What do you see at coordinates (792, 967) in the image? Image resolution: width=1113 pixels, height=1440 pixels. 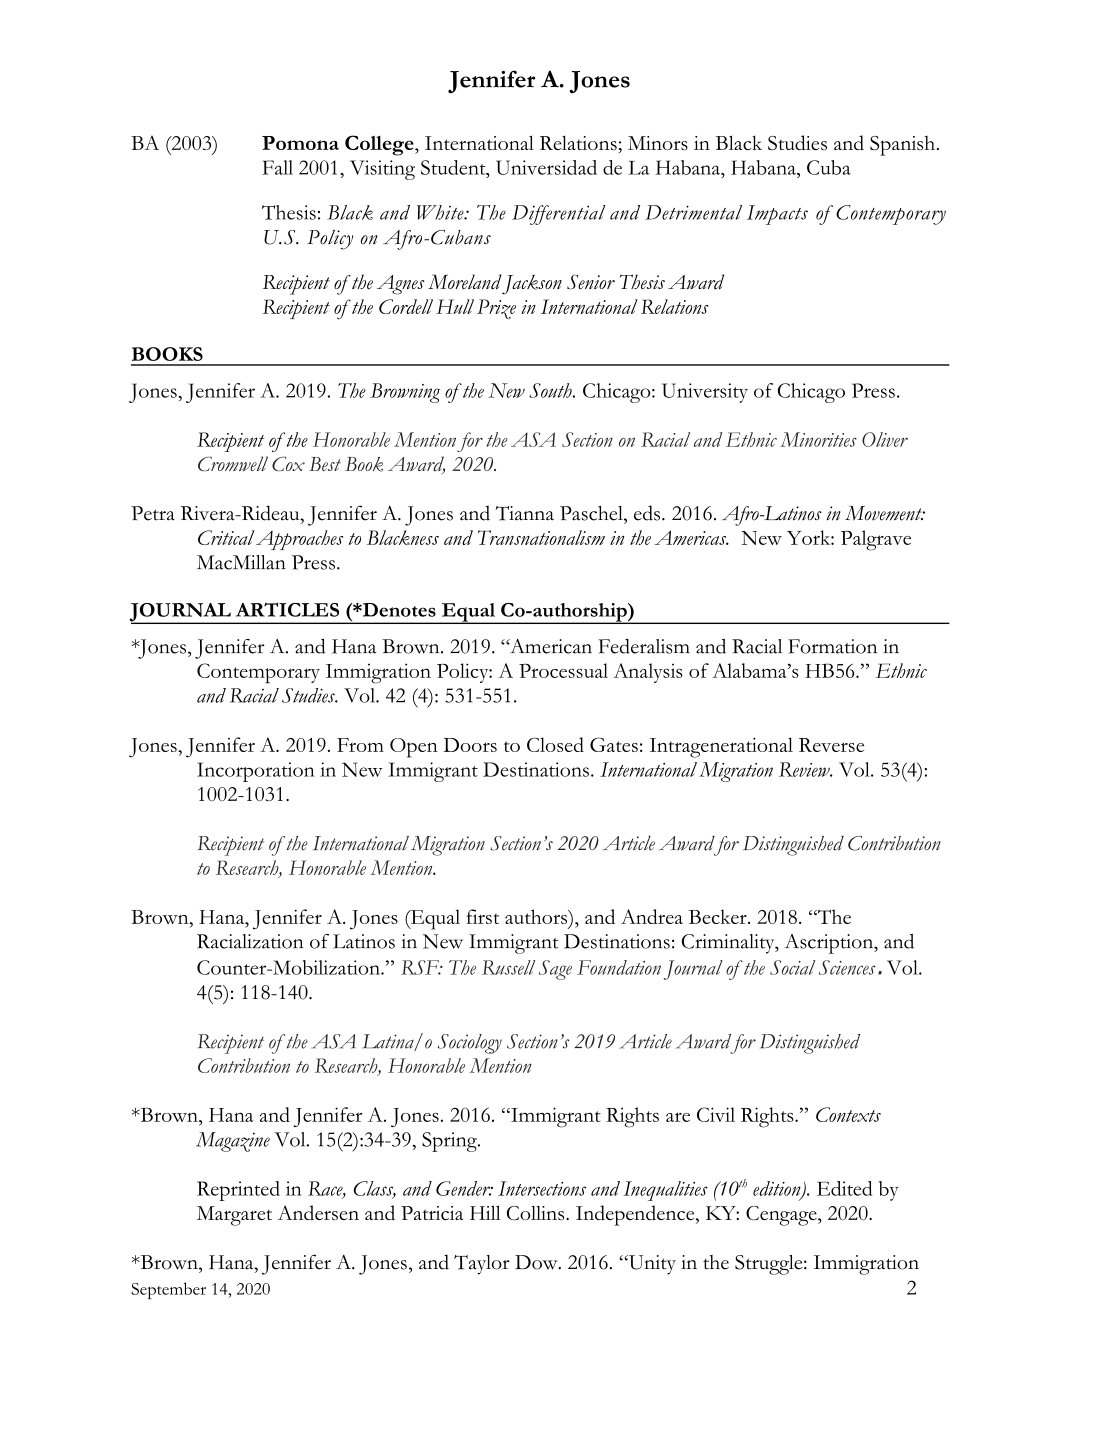 I see `Social` at bounding box center [792, 967].
